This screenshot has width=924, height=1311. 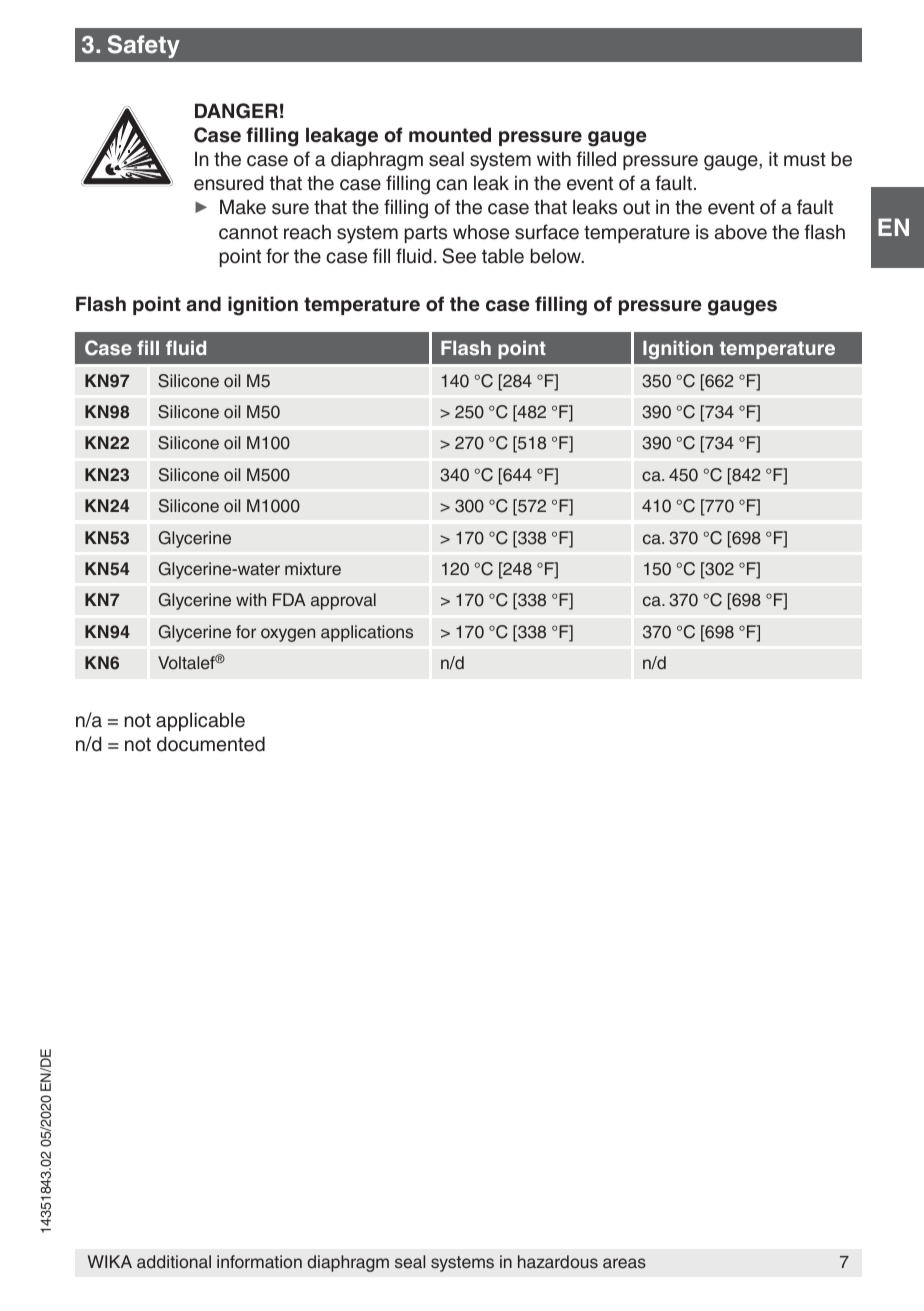 What do you see at coordinates (558, 1262) in the screenshot?
I see `hazardous` at bounding box center [558, 1262].
